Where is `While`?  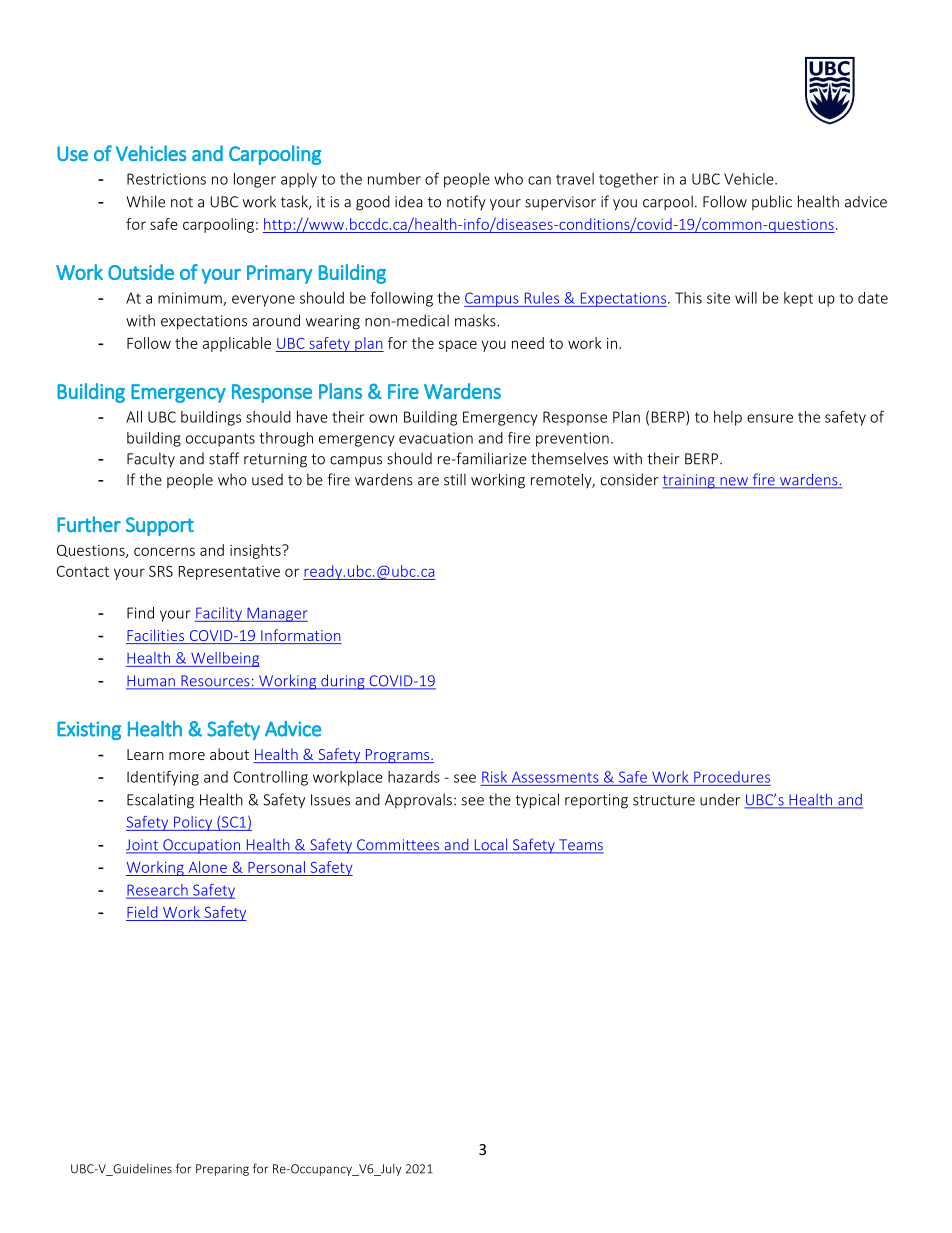 While is located at coordinates (145, 201).
